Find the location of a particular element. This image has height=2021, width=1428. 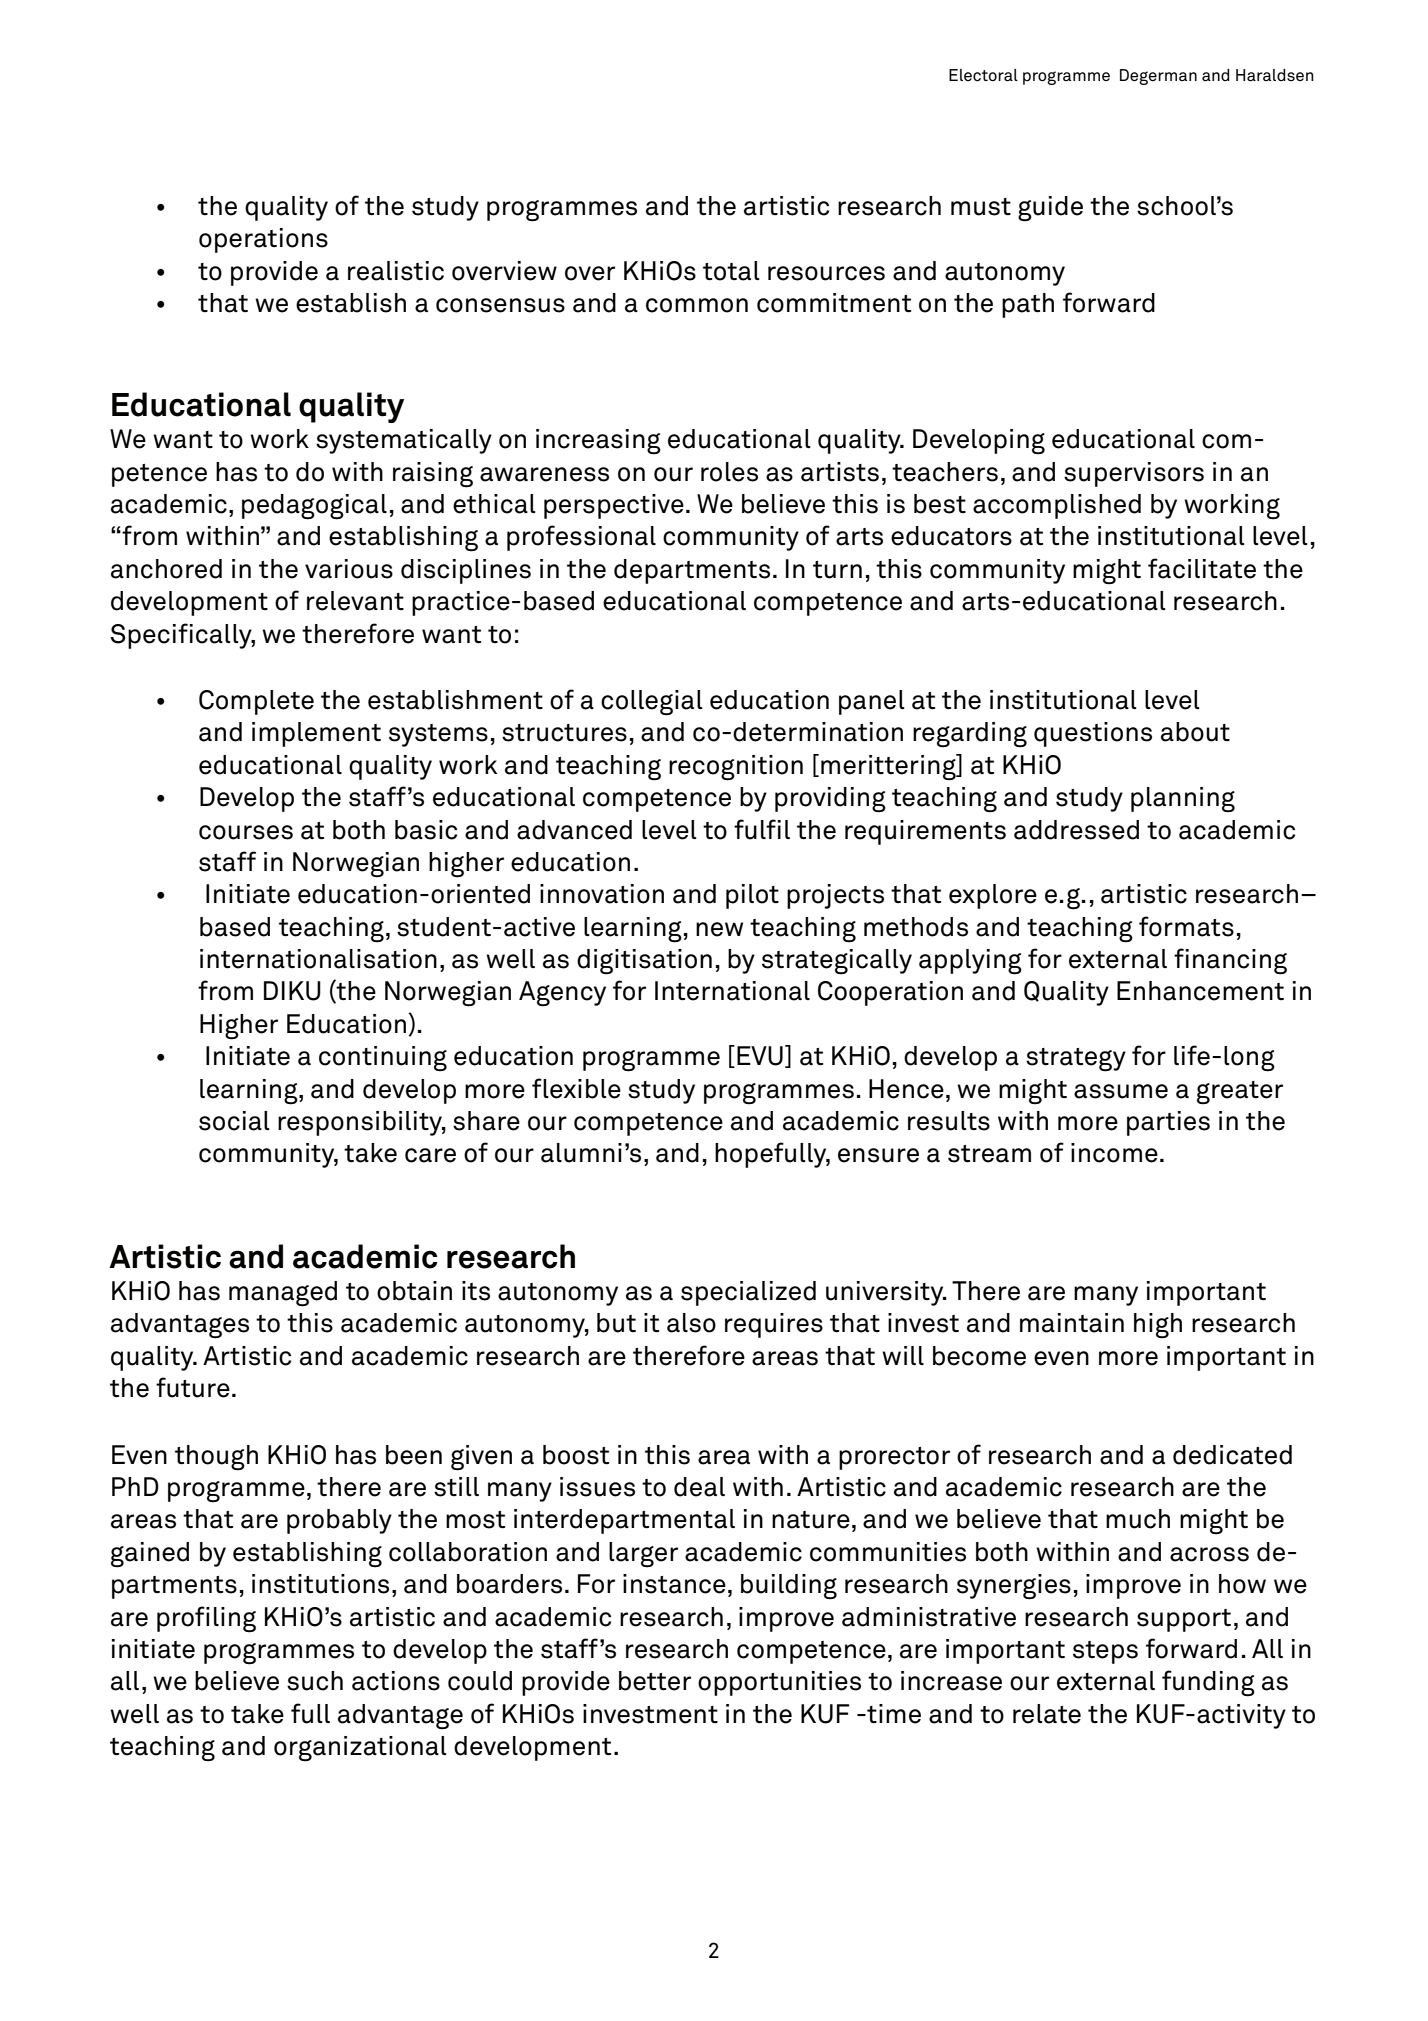

total is located at coordinates (731, 271).
